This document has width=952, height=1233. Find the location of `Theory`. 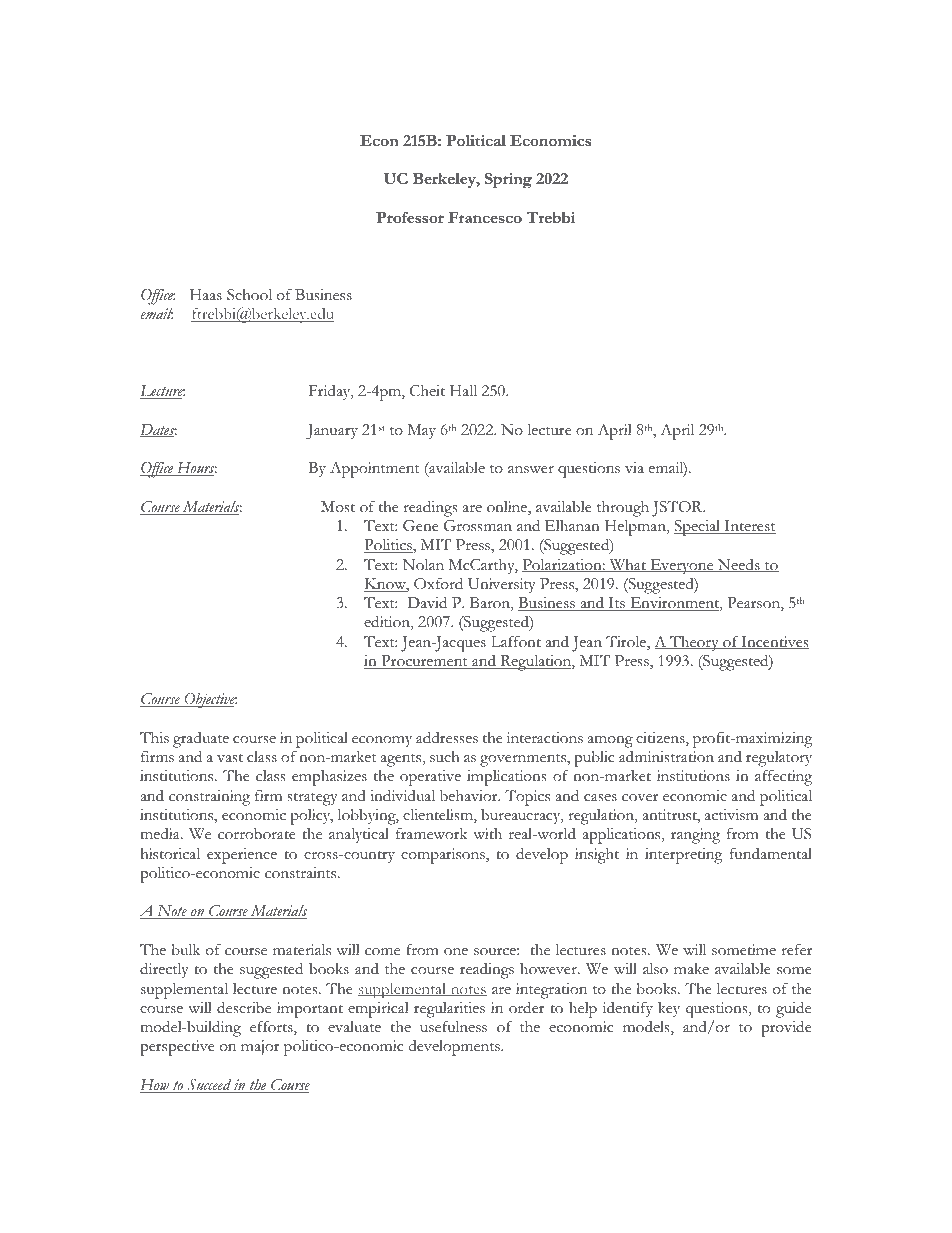

Theory is located at coordinates (694, 643).
